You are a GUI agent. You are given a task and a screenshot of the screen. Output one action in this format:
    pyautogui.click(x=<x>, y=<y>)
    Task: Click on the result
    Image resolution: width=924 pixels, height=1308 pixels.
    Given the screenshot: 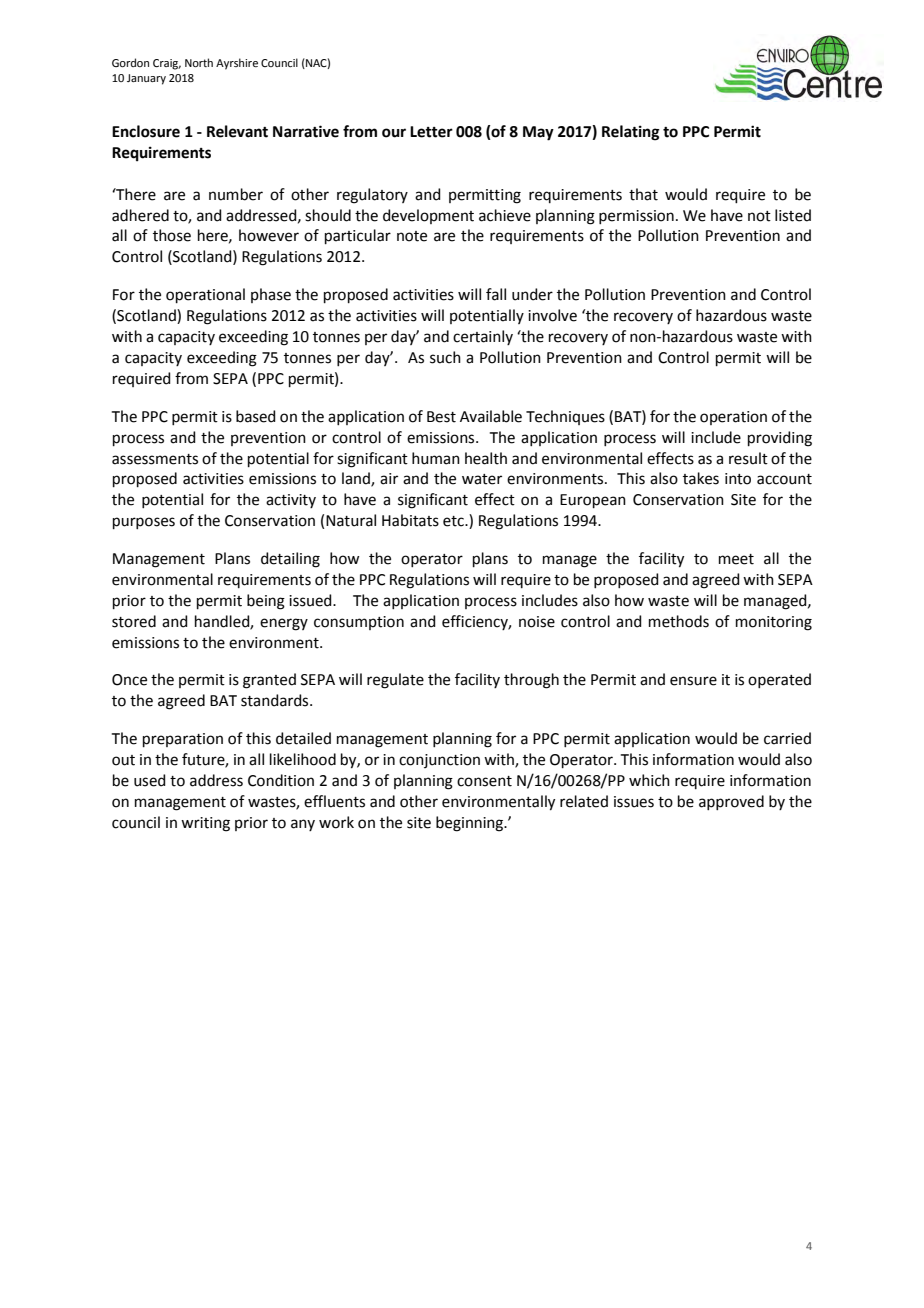 What is the action you would take?
    pyautogui.click(x=748, y=458)
